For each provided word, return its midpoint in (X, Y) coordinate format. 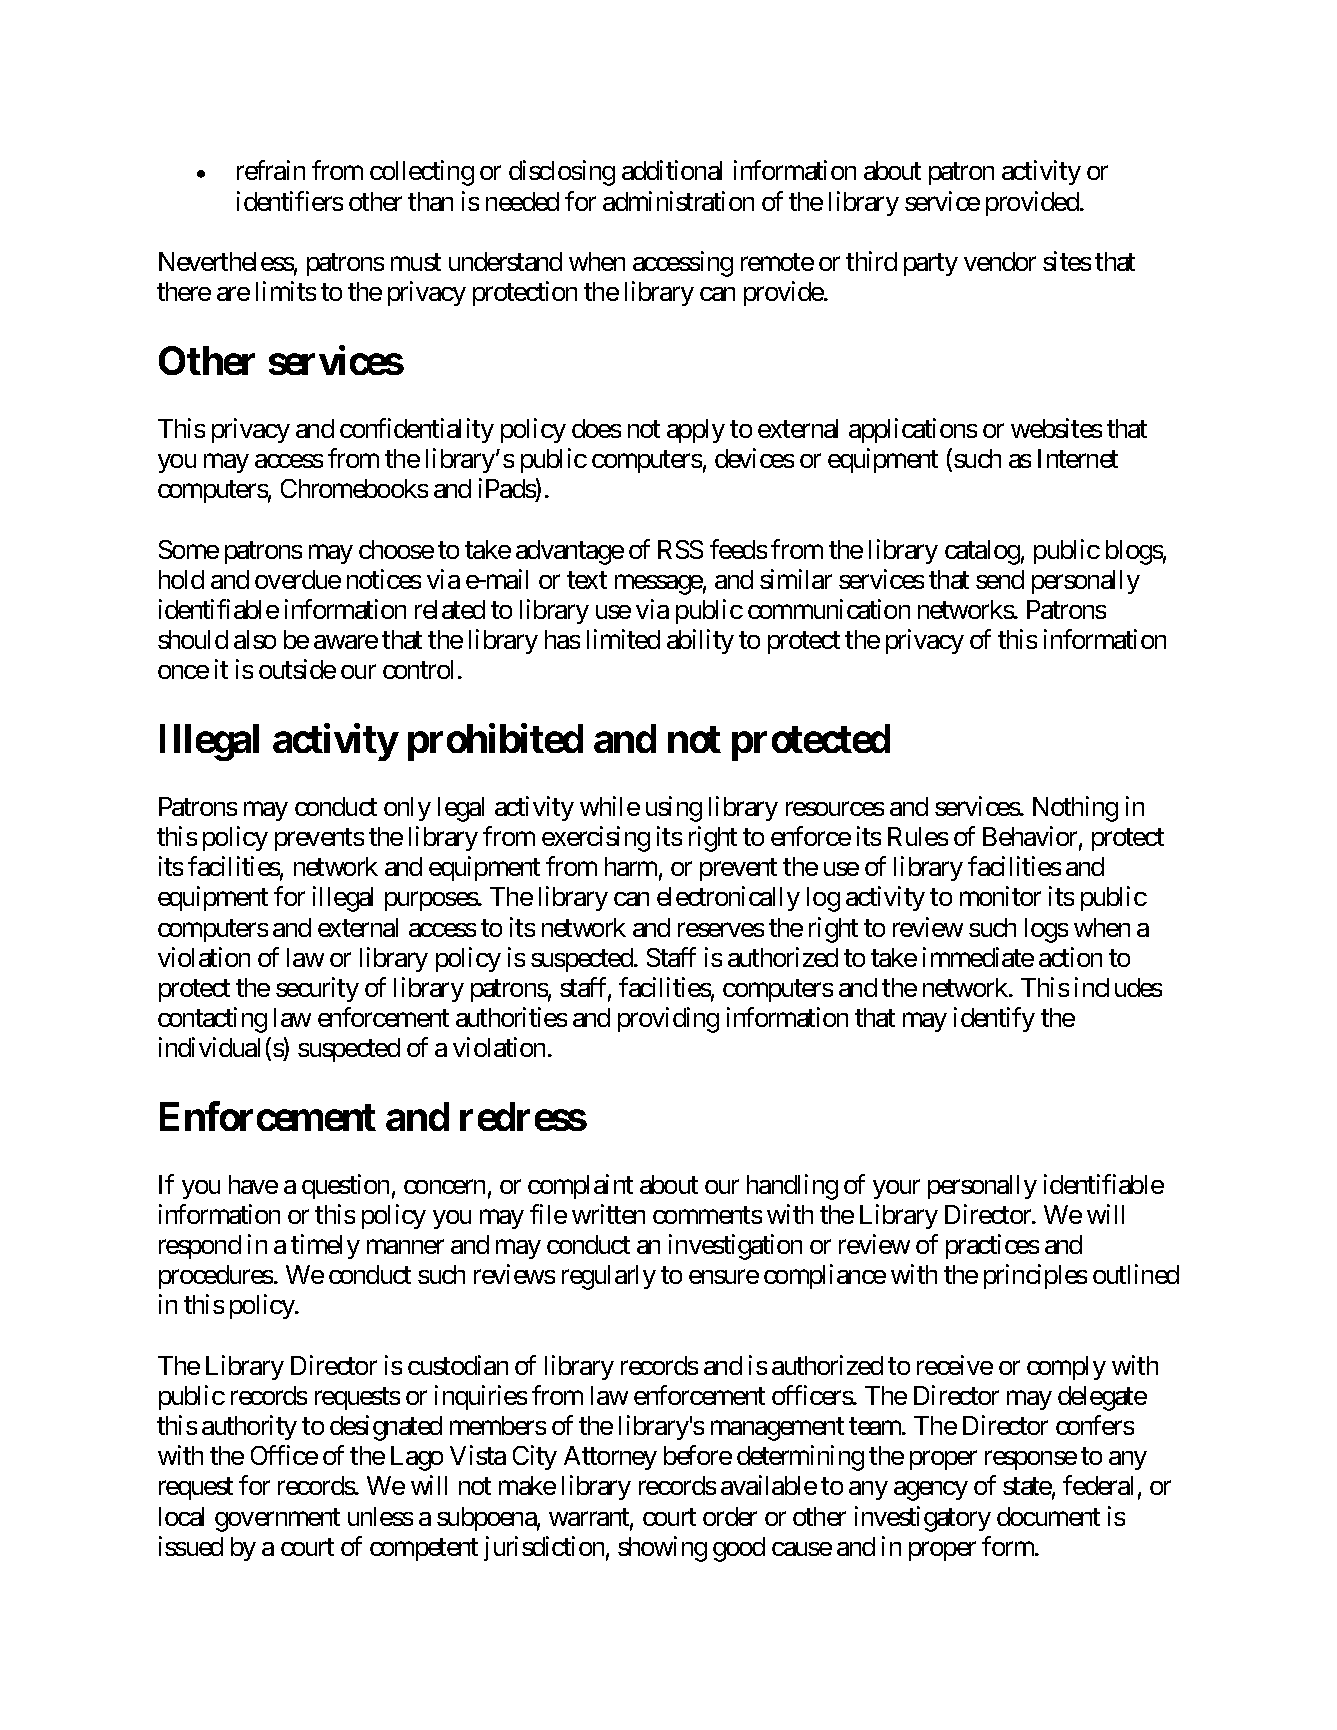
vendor (1000, 261)
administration (678, 201)
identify (994, 1019)
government (277, 1520)
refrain (271, 170)
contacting (212, 1020)
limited (623, 639)
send (1000, 579)
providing (668, 1020)
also (255, 639)
